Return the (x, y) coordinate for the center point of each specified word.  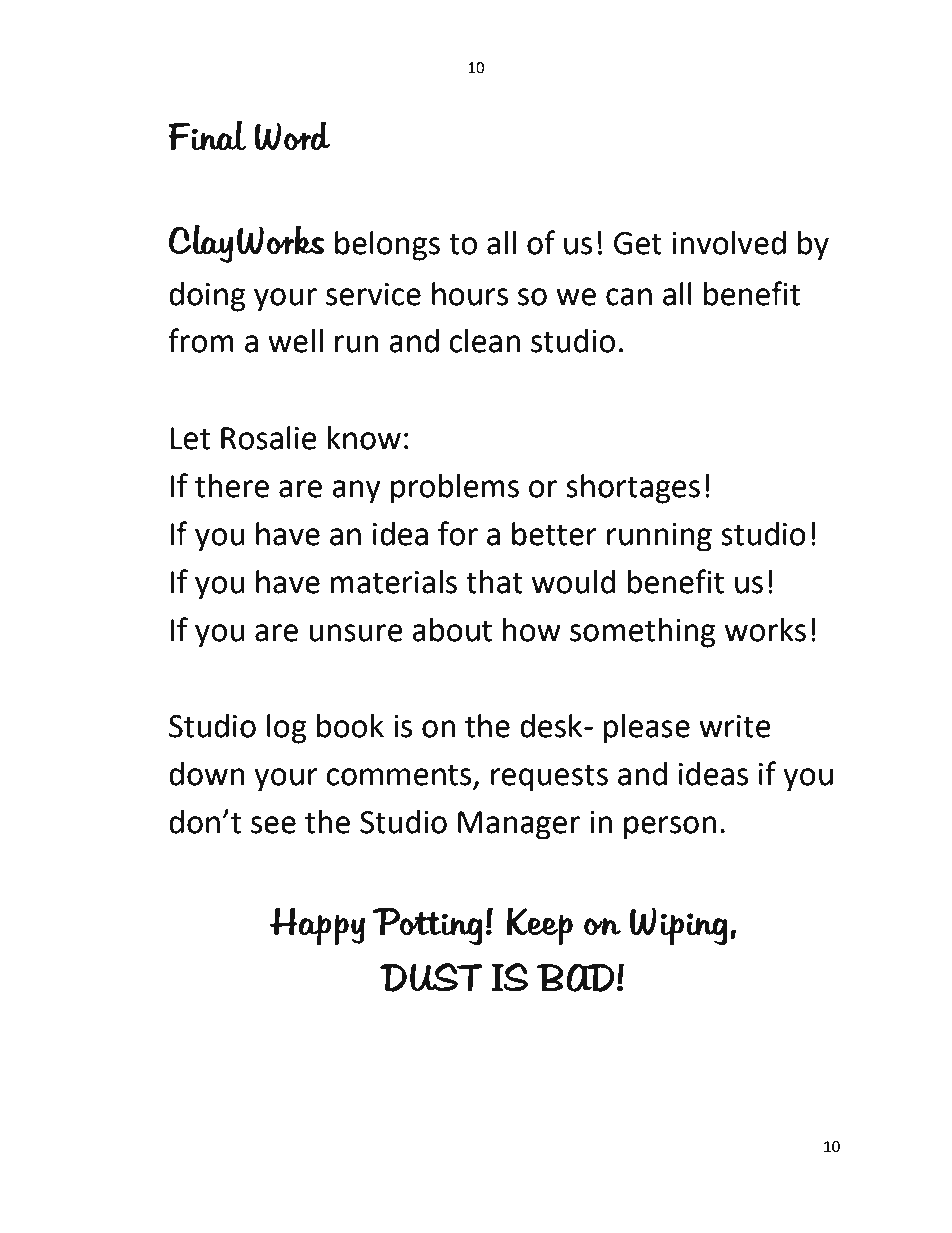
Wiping (679, 926)
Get (638, 243)
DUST (431, 977)
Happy (317, 926)
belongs (387, 246)
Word (292, 136)
